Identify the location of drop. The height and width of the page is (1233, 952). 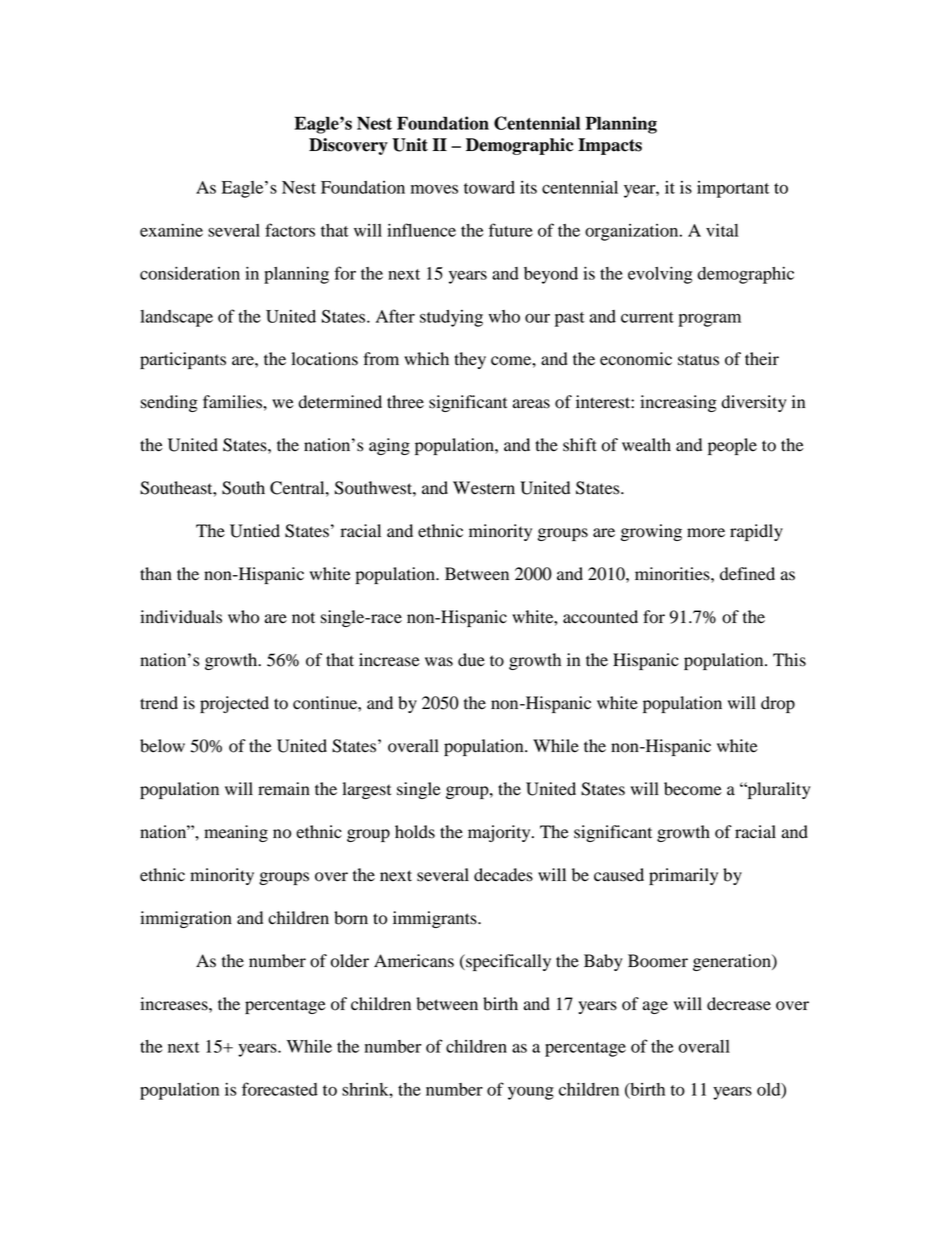
(778, 704).
